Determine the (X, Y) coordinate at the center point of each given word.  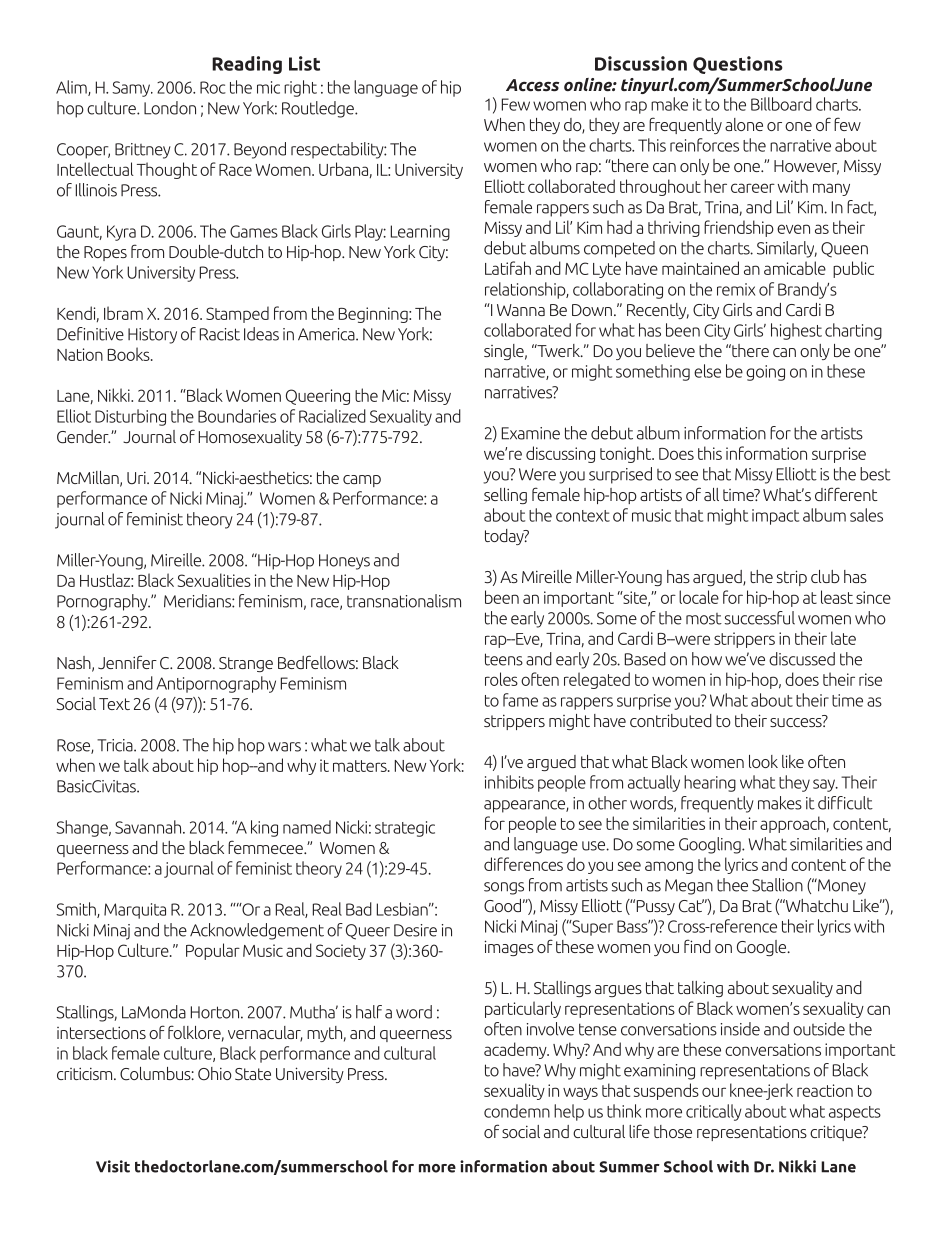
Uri (137, 478)
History (152, 336)
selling (505, 496)
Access (532, 85)
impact (775, 517)
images (509, 948)
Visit (113, 1166)
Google (763, 948)
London (170, 108)
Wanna (521, 310)
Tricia (116, 745)
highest (796, 331)
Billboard (781, 104)
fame (520, 700)
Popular (213, 951)
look (763, 761)
